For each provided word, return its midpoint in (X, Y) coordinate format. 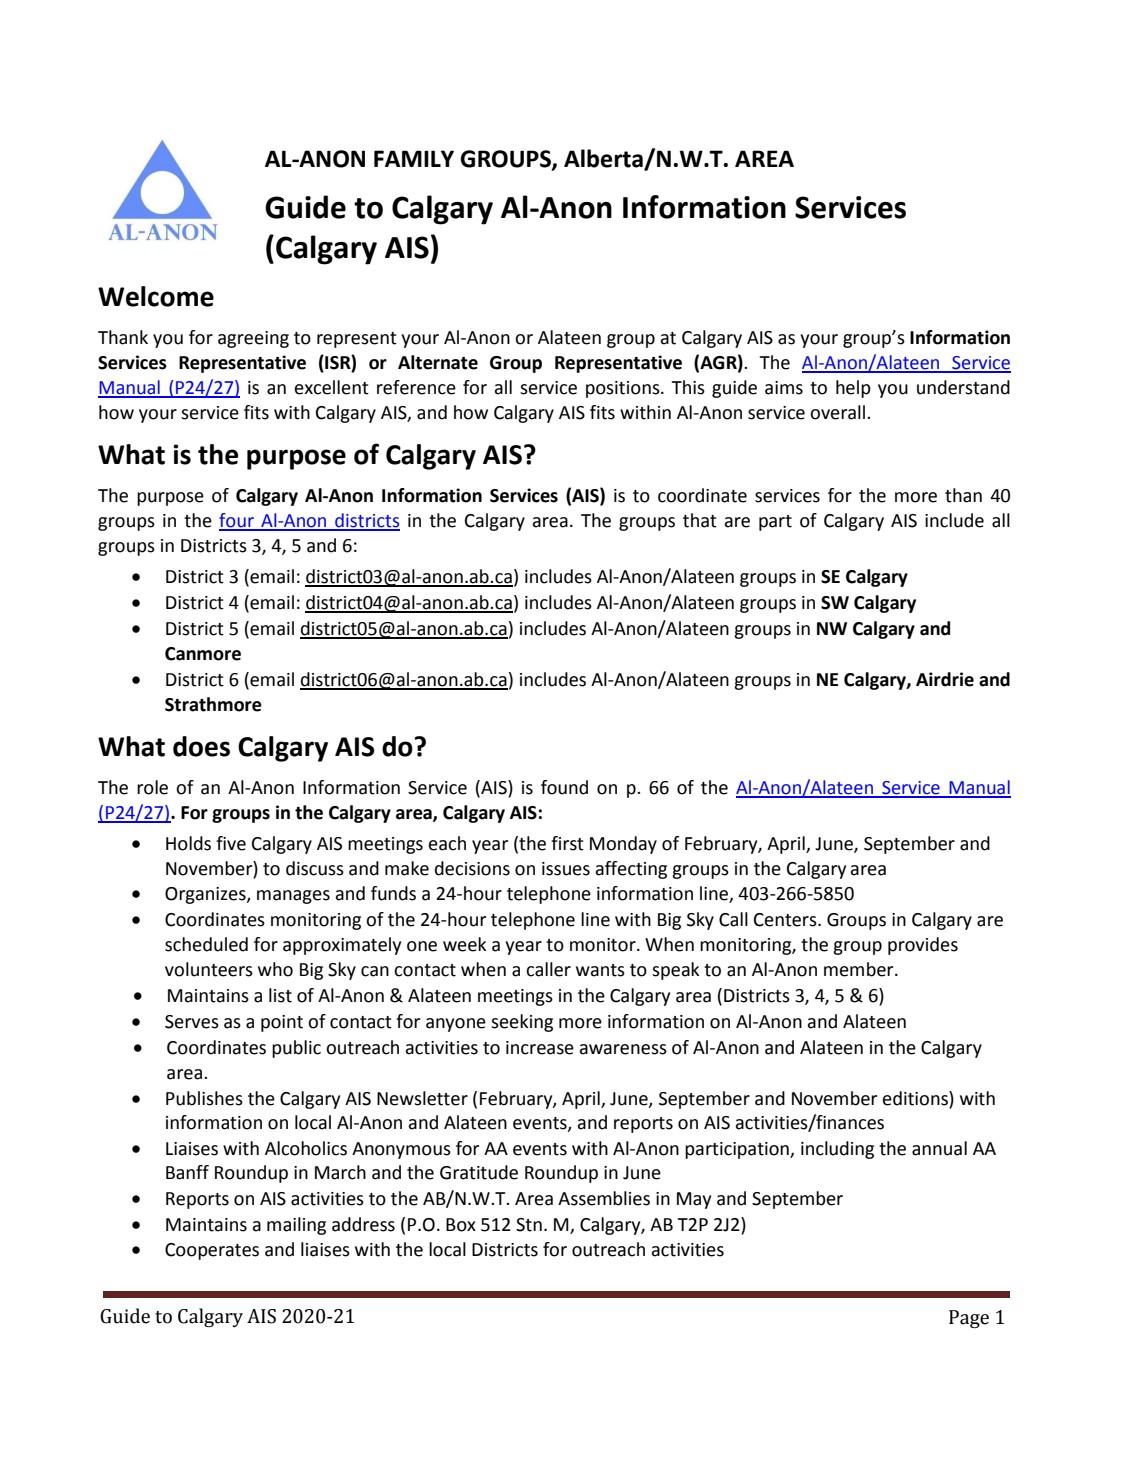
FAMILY (414, 158)
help (853, 389)
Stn (529, 1225)
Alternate (438, 362)
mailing (296, 1226)
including (837, 1150)
